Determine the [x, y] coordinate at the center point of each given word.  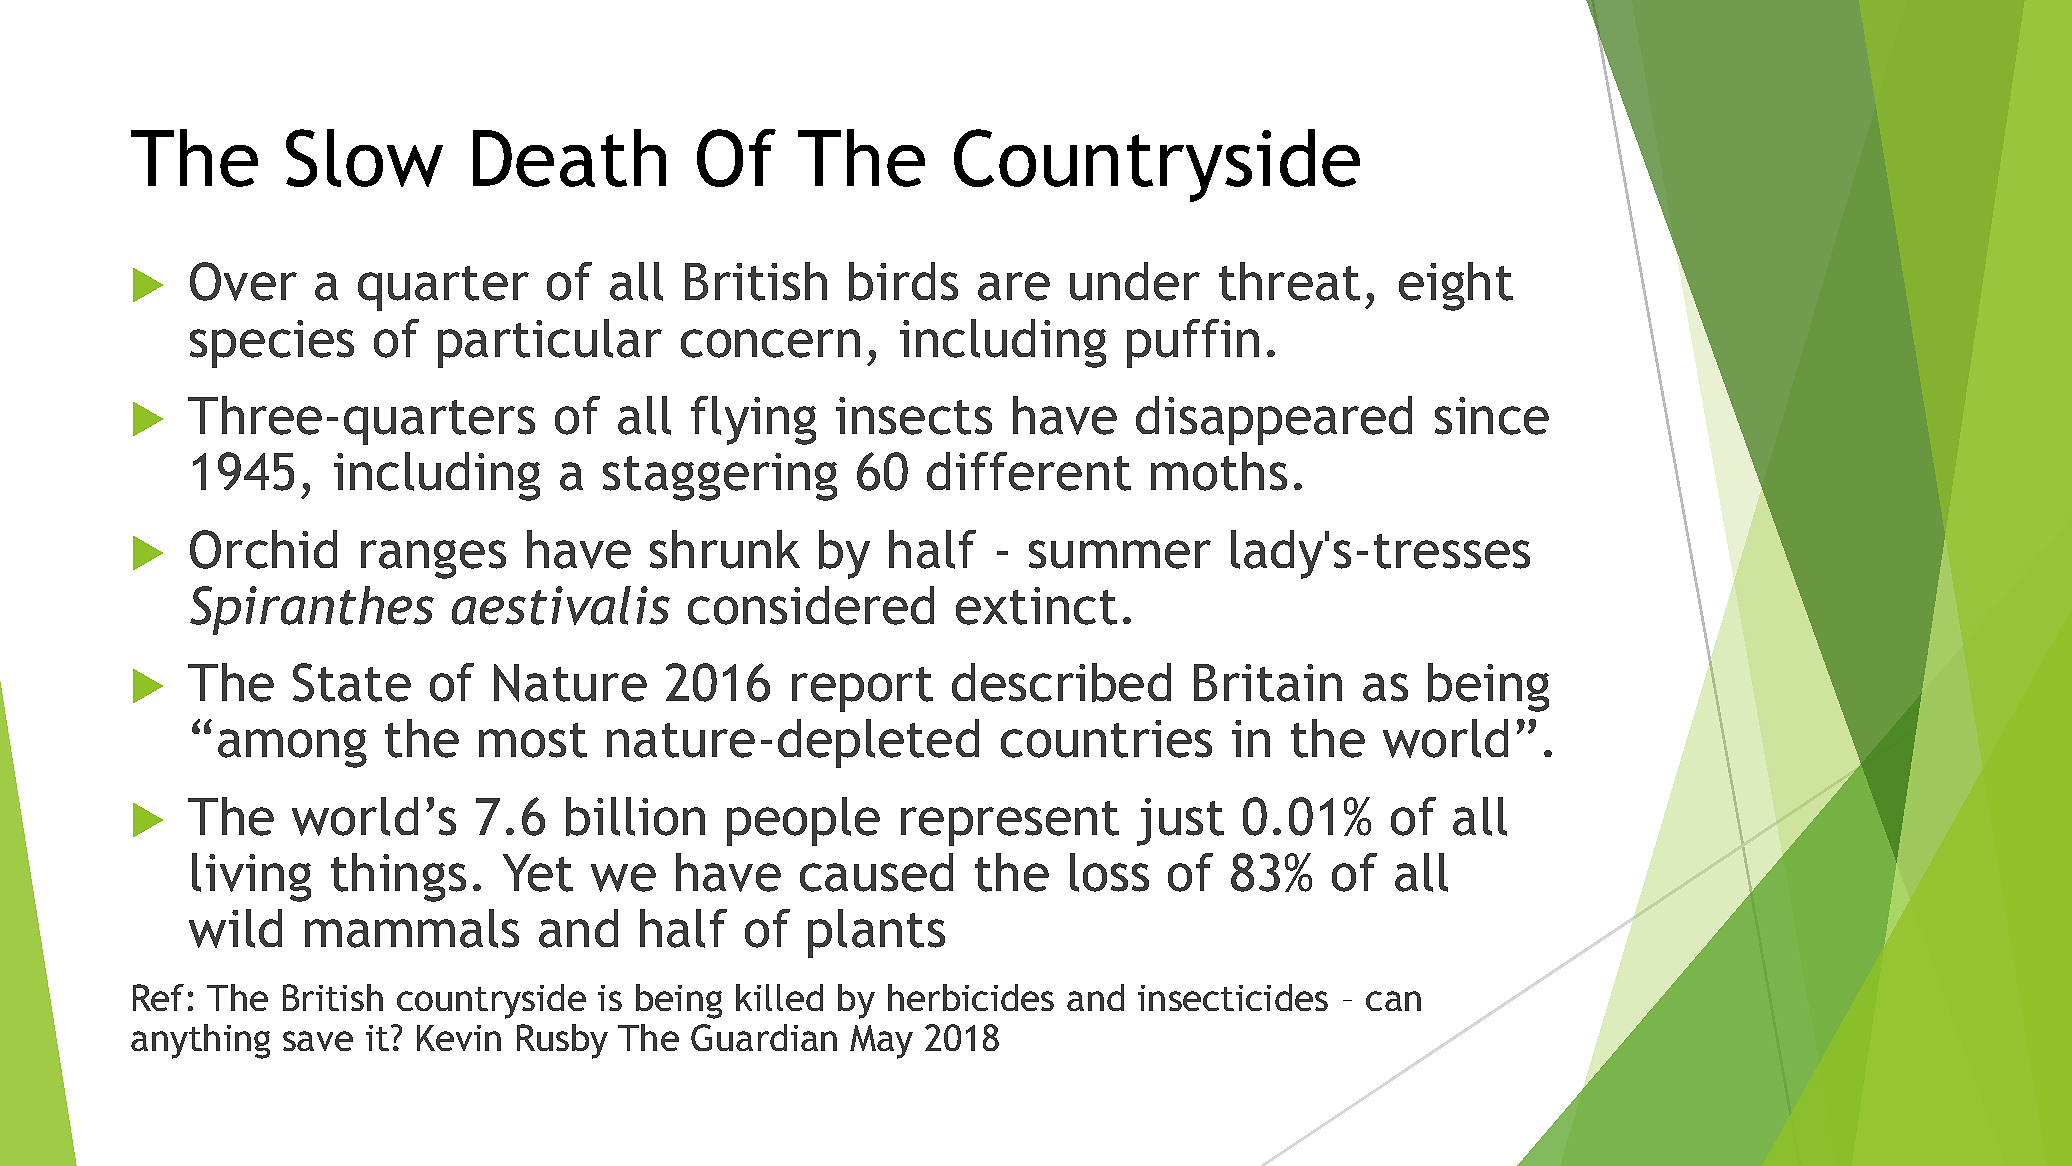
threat [1289, 281]
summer [1120, 554]
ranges [433, 559]
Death [569, 158]
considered [811, 605]
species [272, 344]
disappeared [1274, 420]
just [1180, 822]
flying [753, 420]
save [318, 1041]
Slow [364, 158]
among [292, 748]
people [803, 821]
